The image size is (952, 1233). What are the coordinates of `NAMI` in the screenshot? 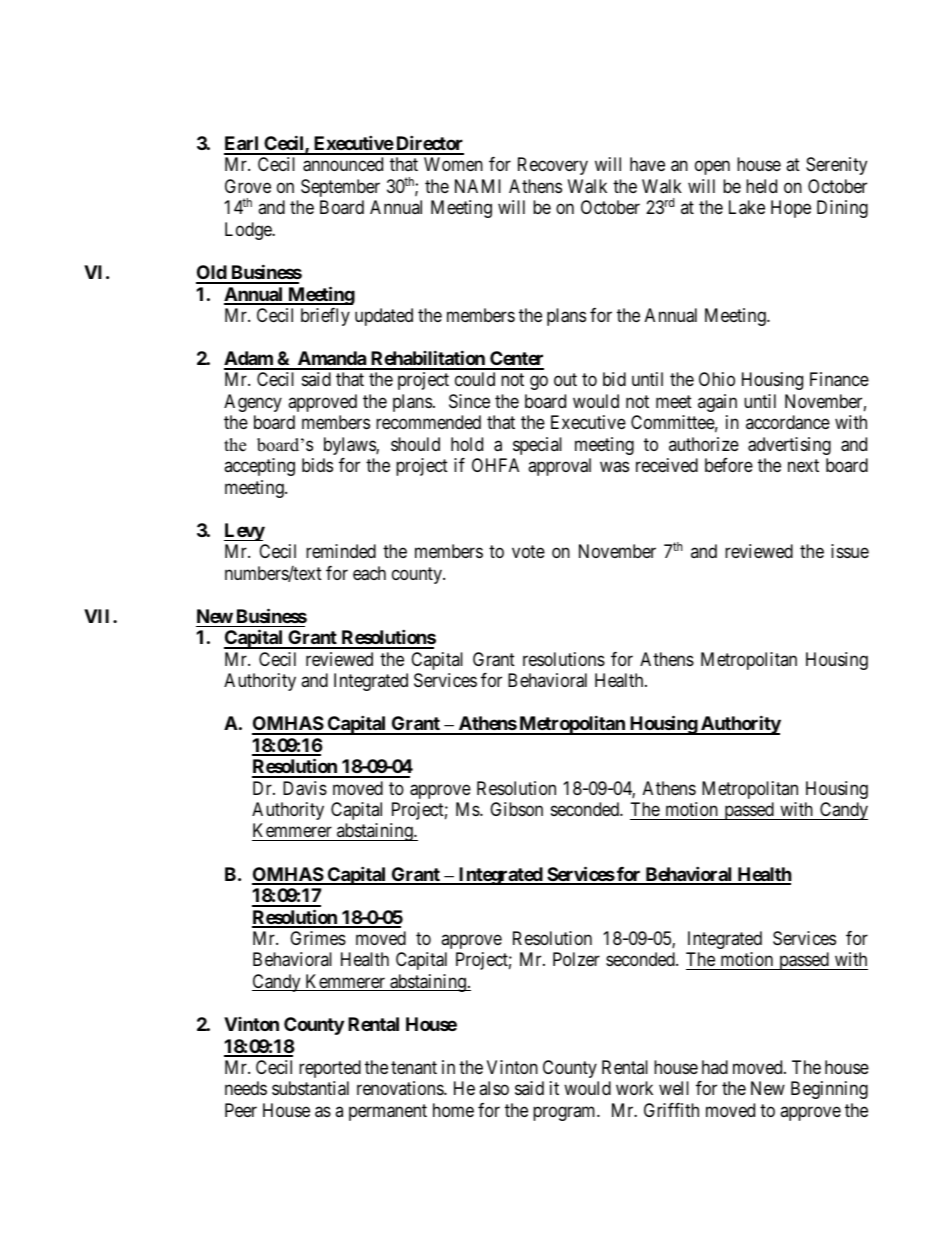 It's located at (478, 186).
